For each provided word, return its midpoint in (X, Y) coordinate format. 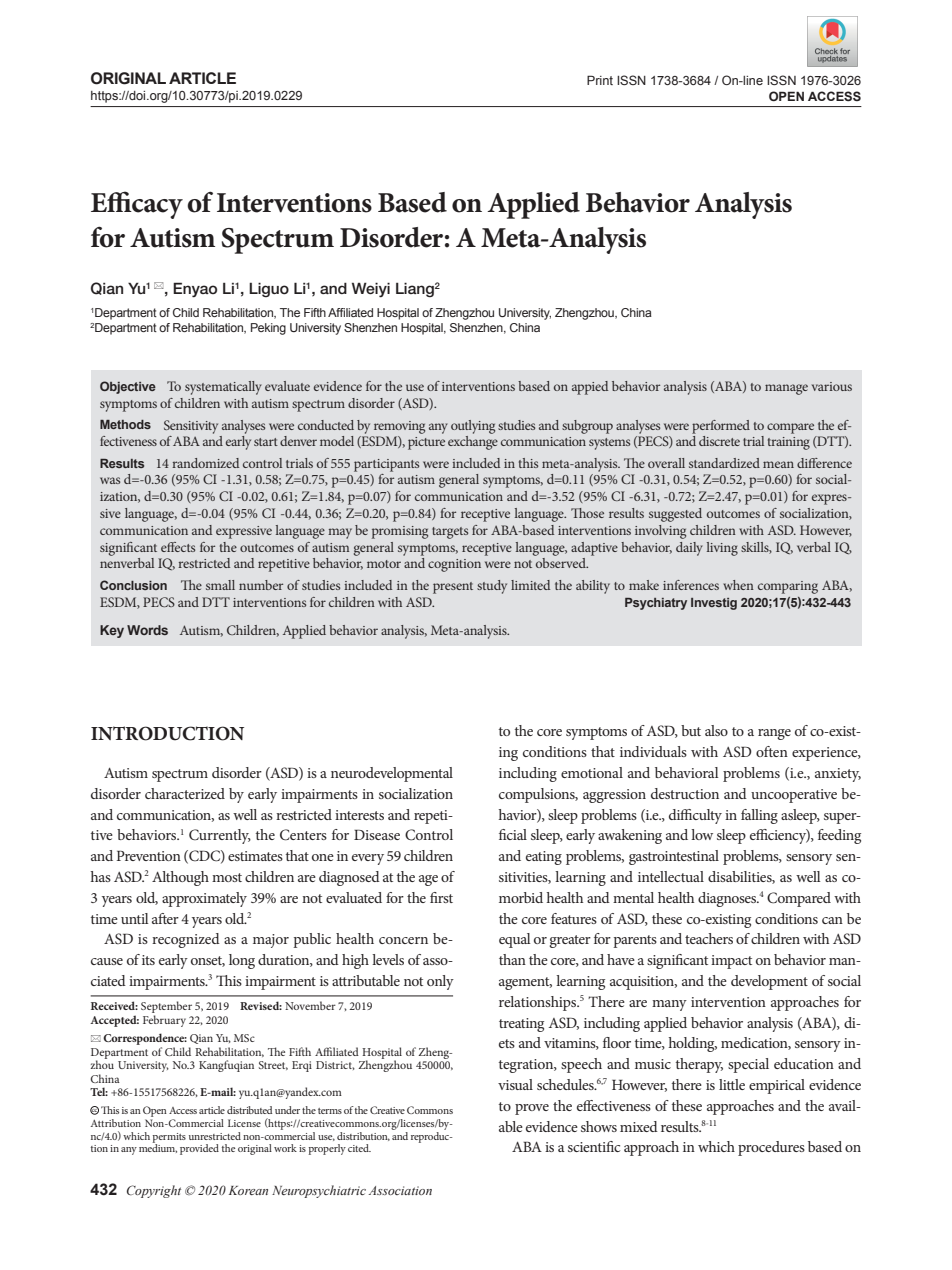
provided (199, 1149)
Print (600, 80)
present (453, 588)
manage (786, 389)
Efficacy (137, 205)
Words (147, 630)
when (738, 585)
